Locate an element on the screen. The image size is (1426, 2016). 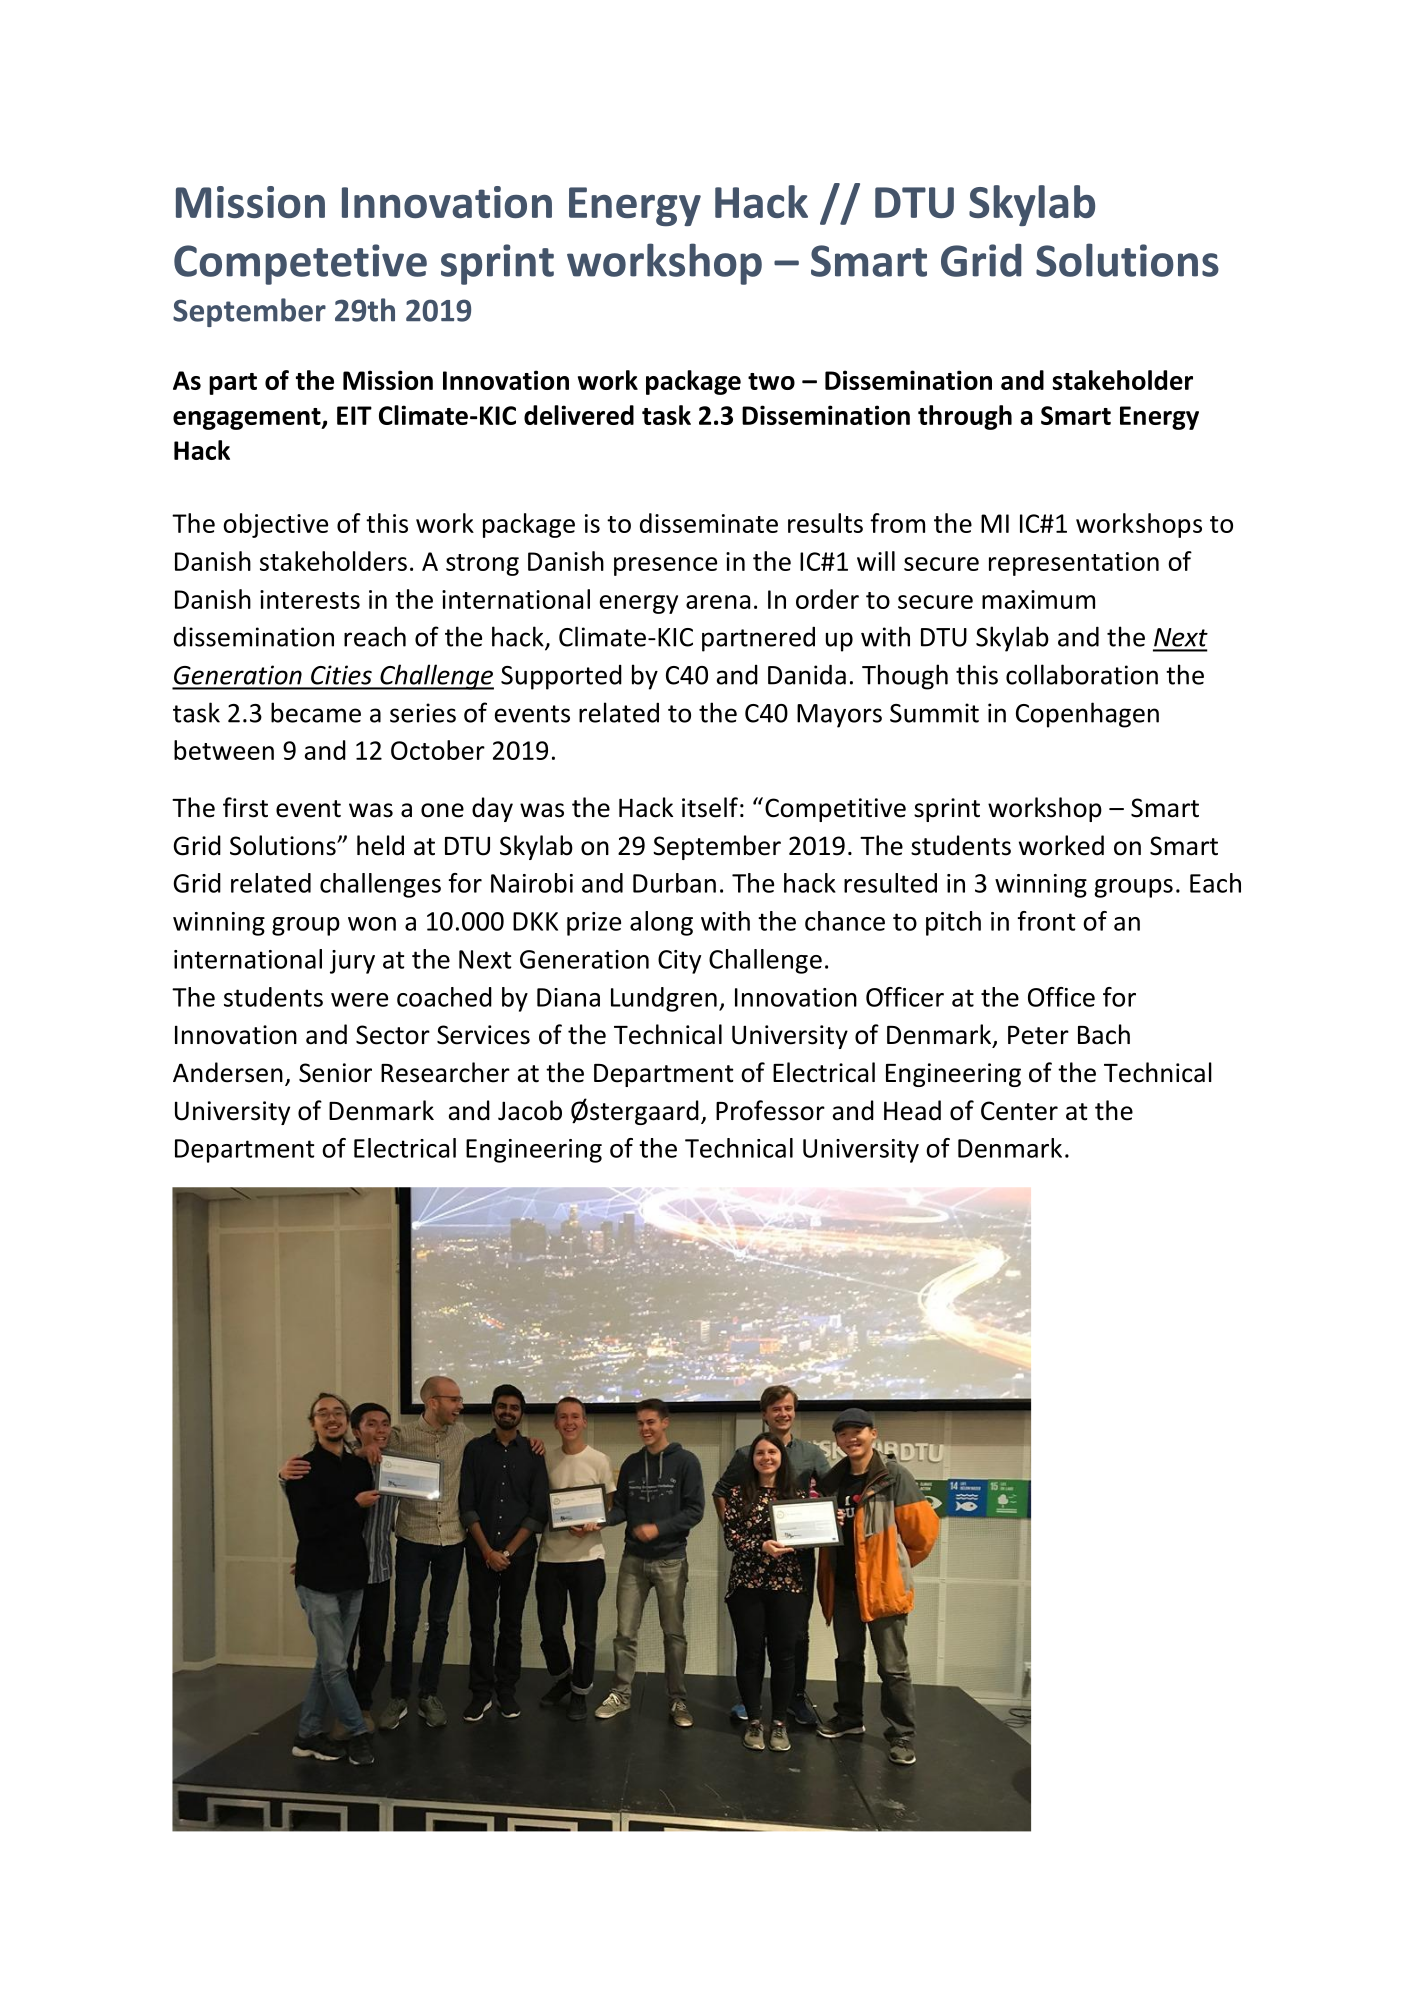
Professor is located at coordinates (770, 1110).
